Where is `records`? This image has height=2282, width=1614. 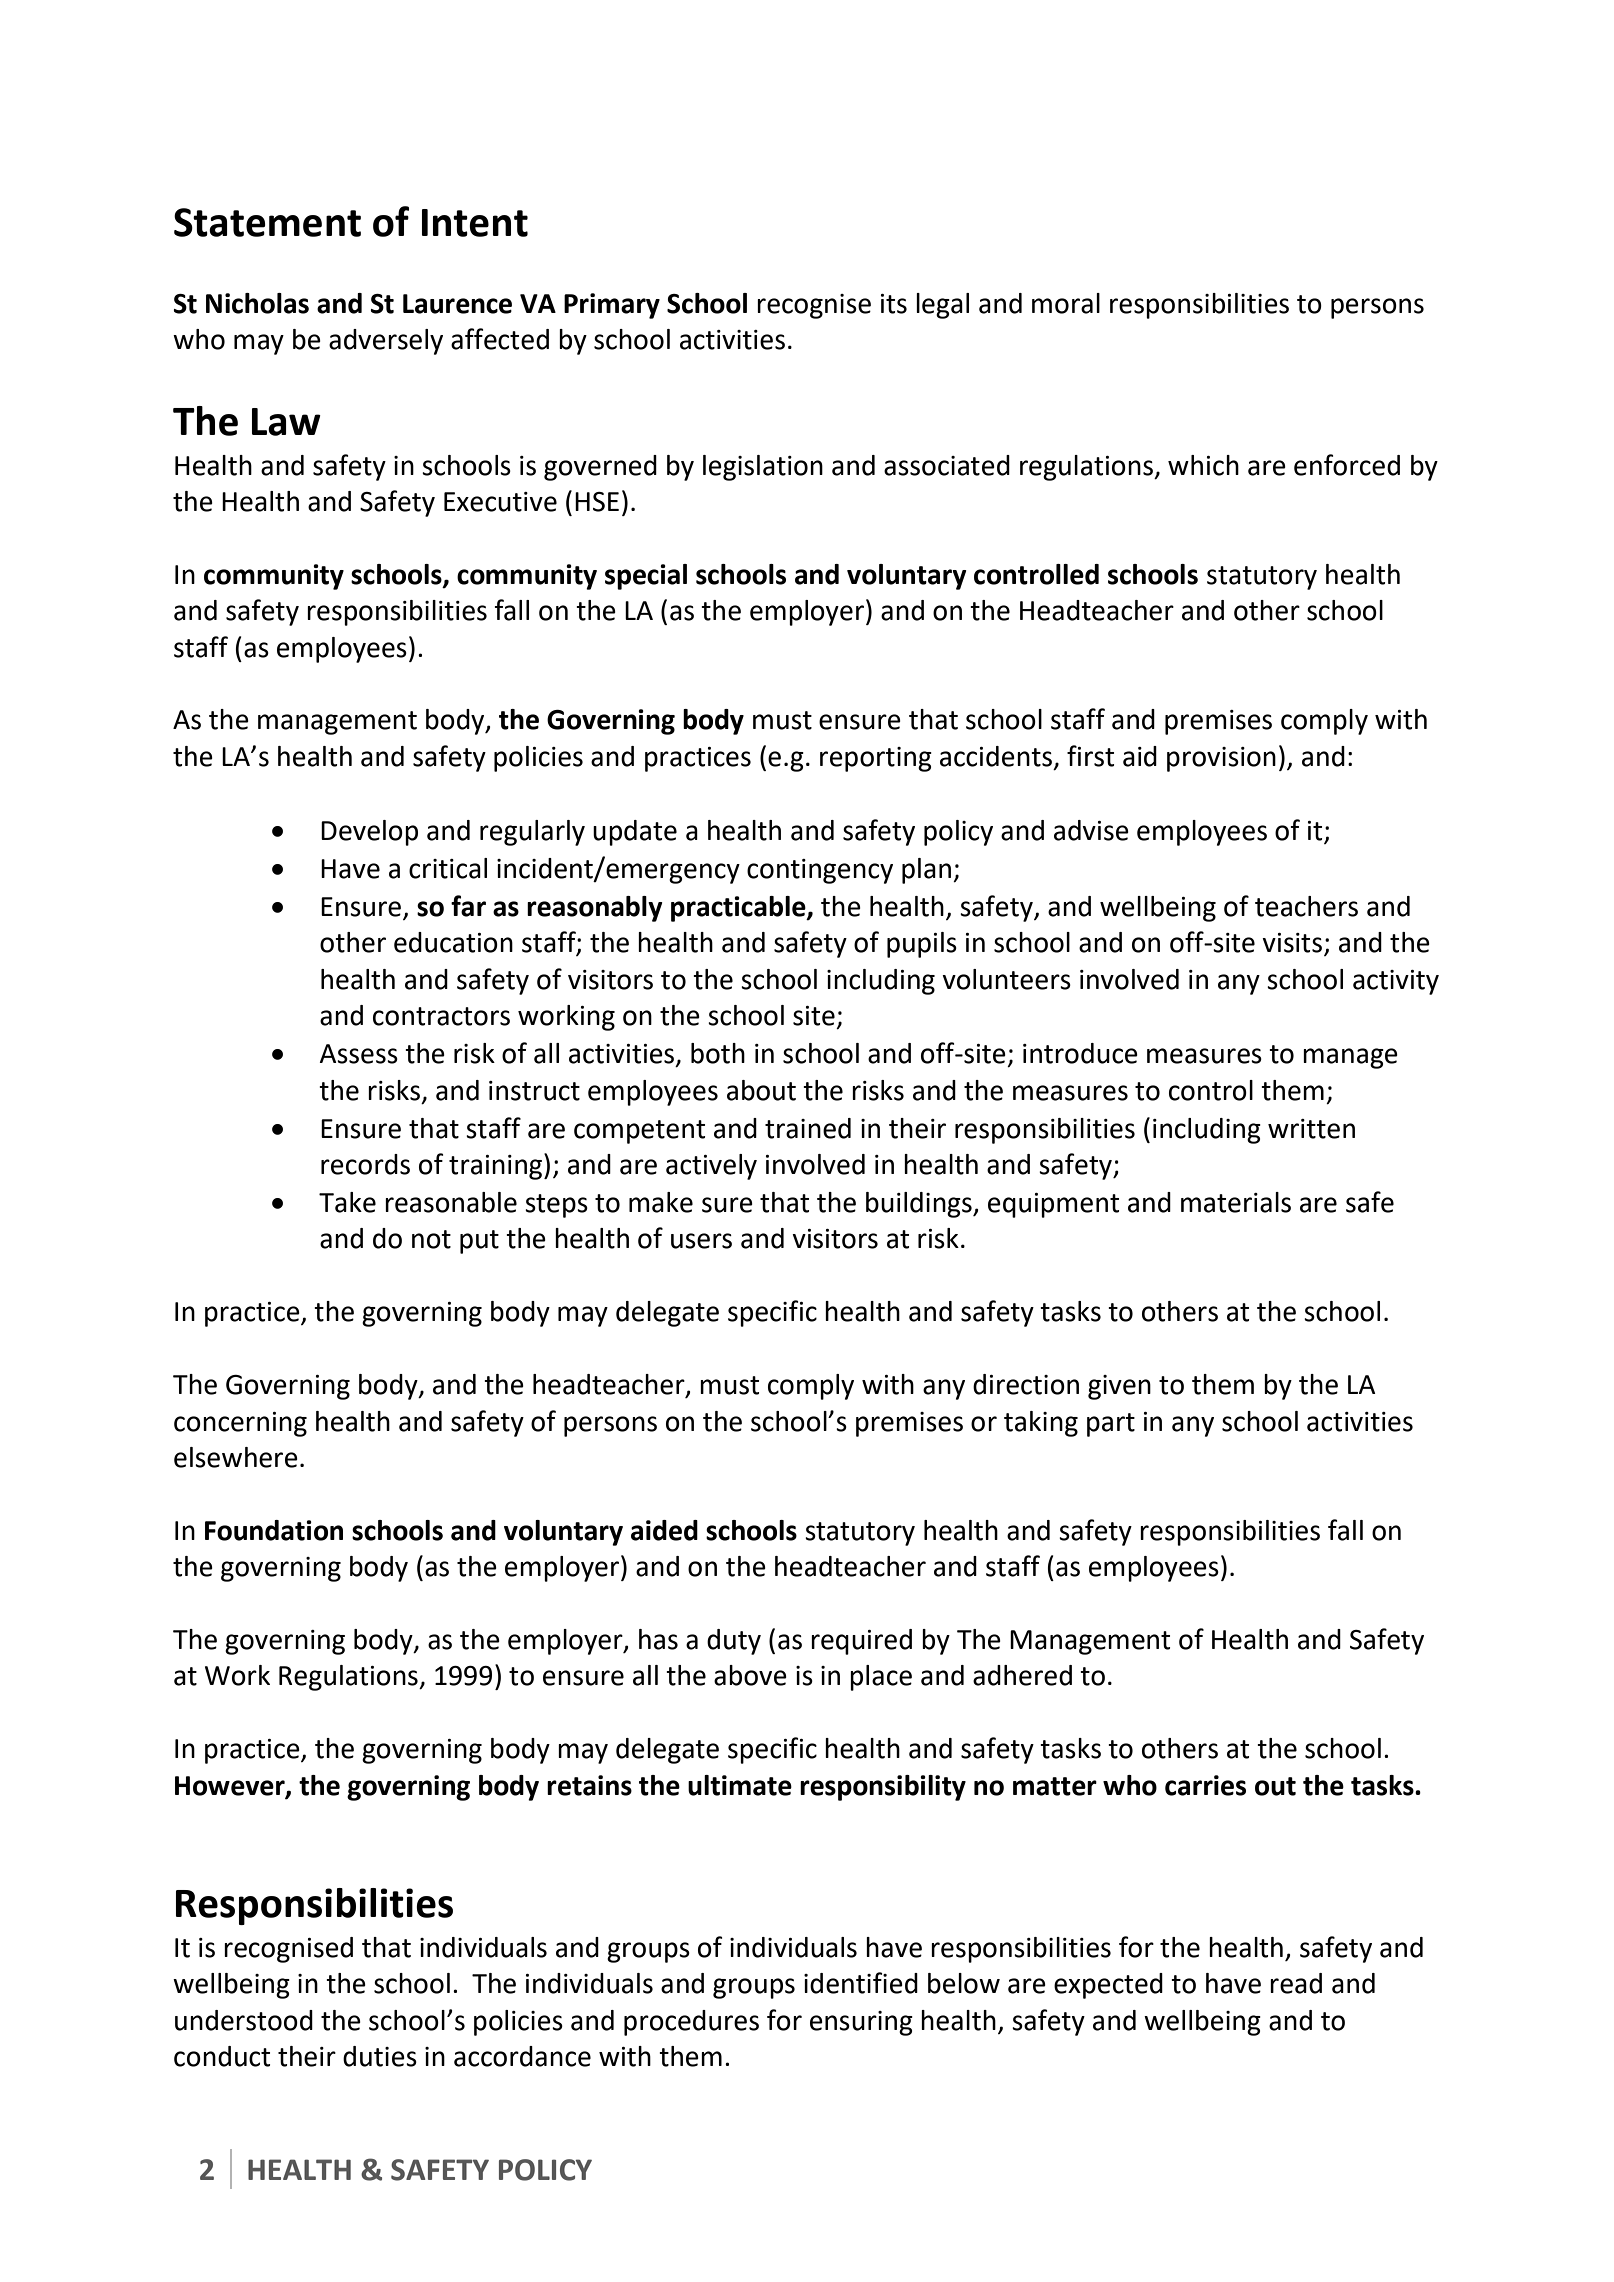
records is located at coordinates (365, 1164).
